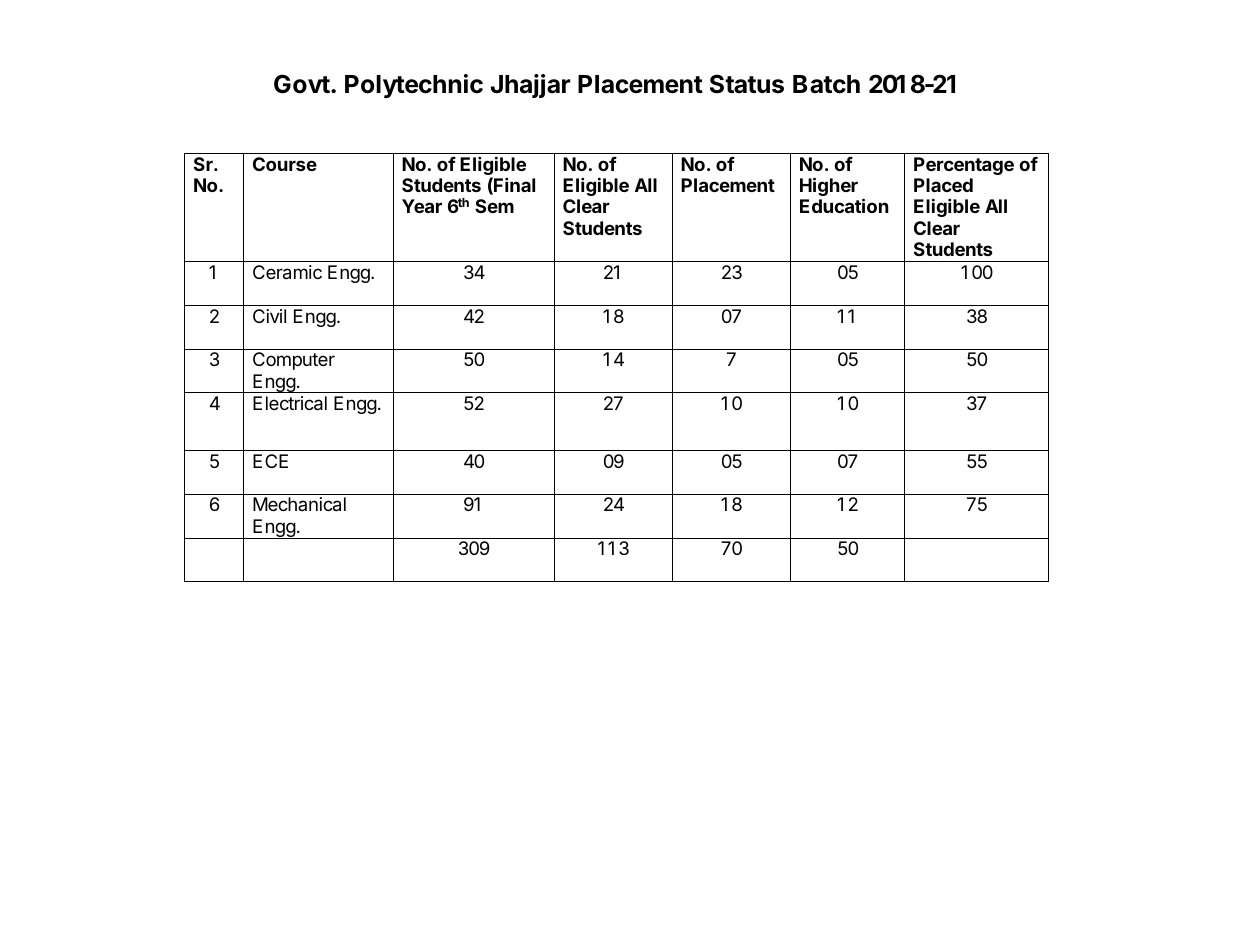 Image resolution: width=1233 pixels, height=952 pixels. Describe the element at coordinates (422, 206) in the image. I see `Year` at that location.
